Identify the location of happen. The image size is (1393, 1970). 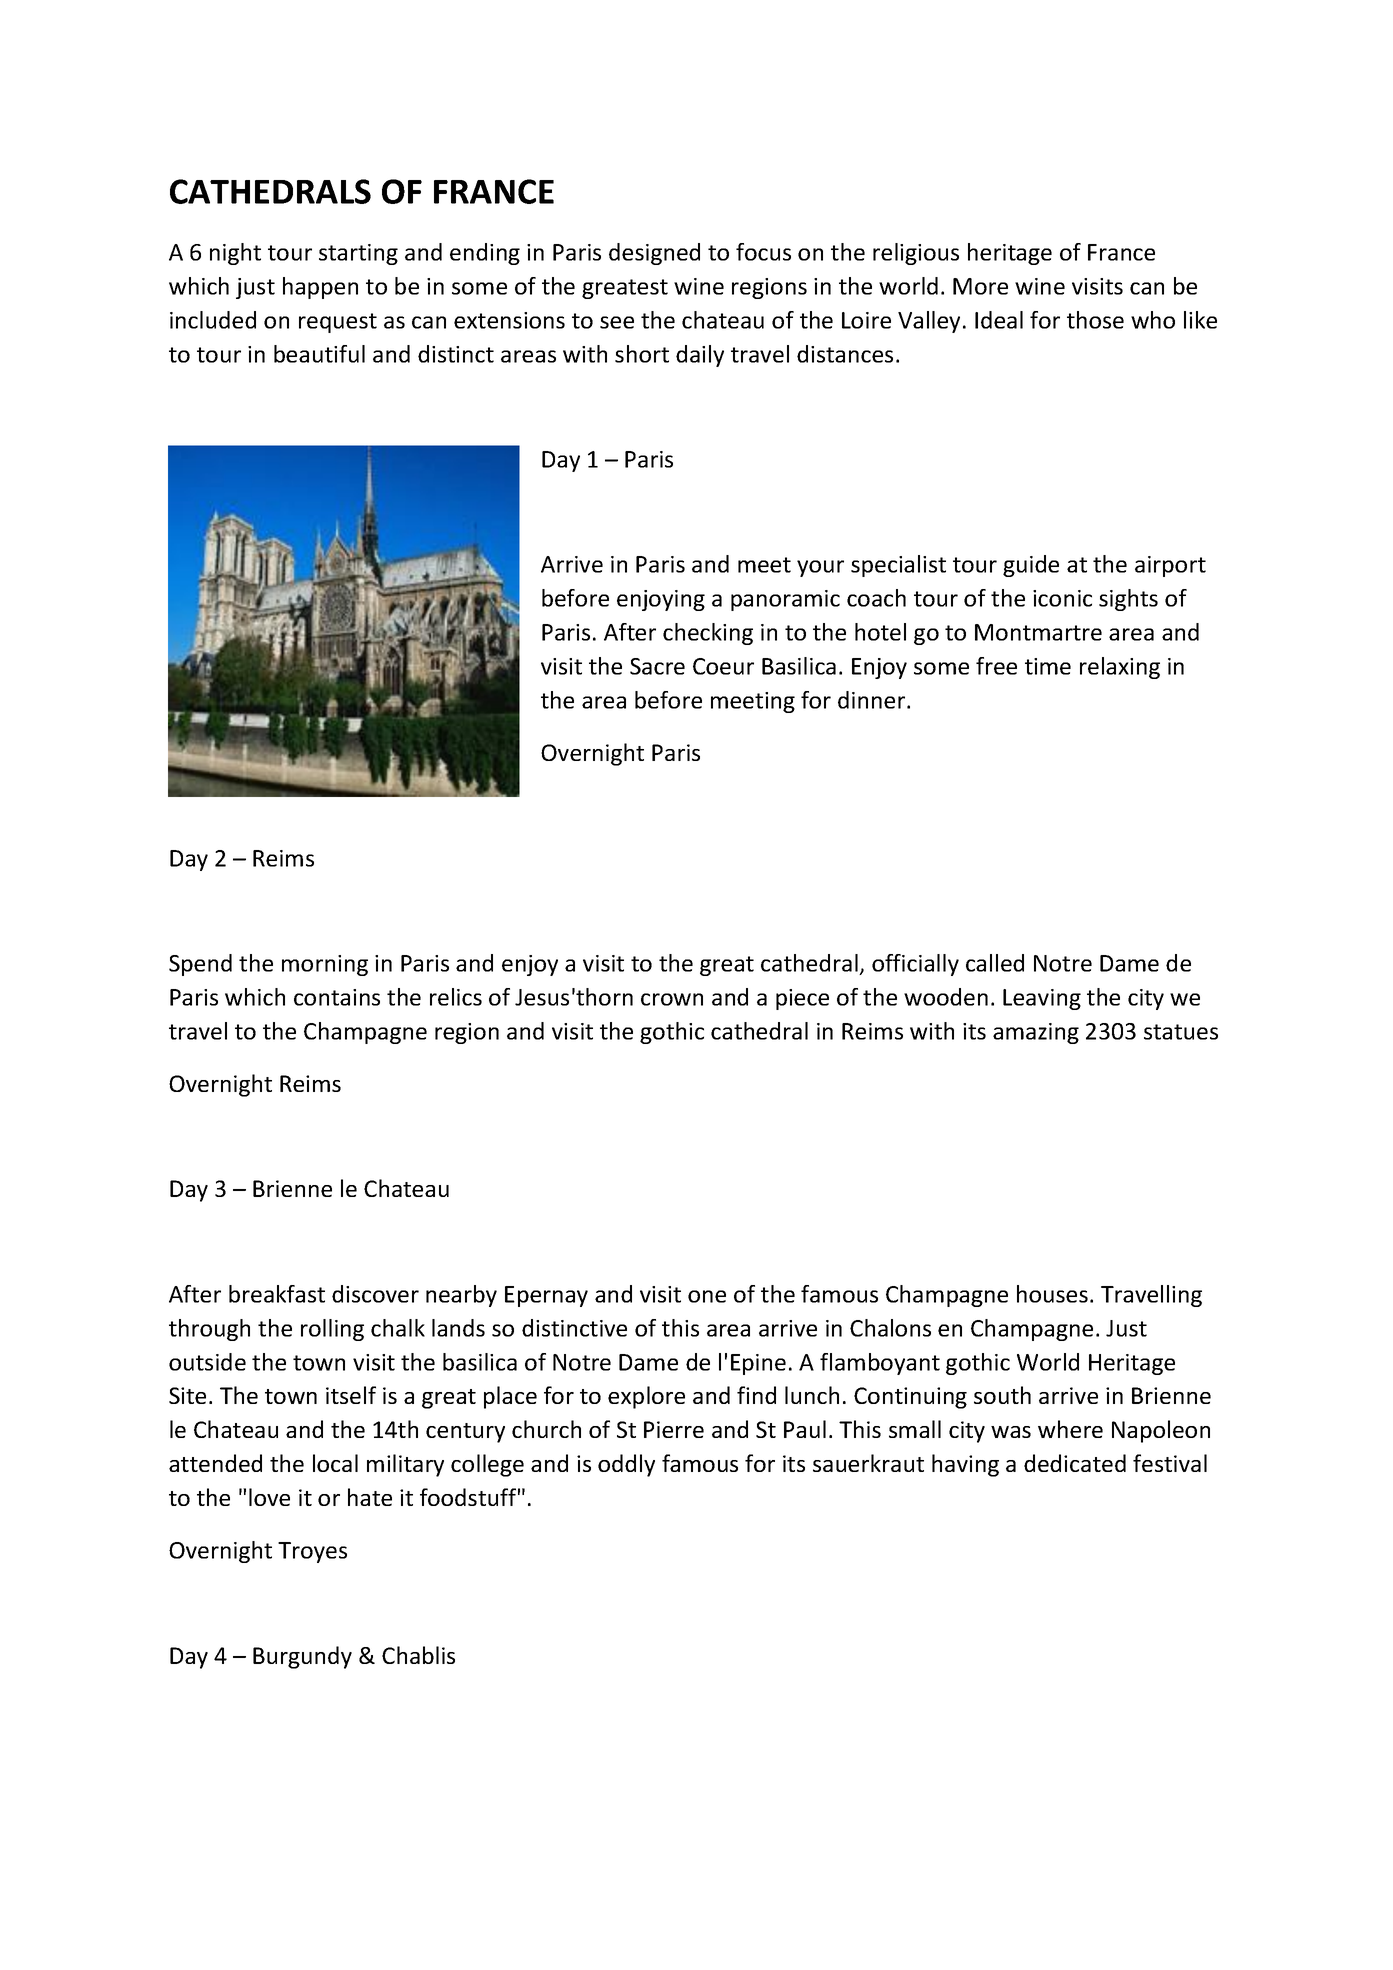
(320, 288).
